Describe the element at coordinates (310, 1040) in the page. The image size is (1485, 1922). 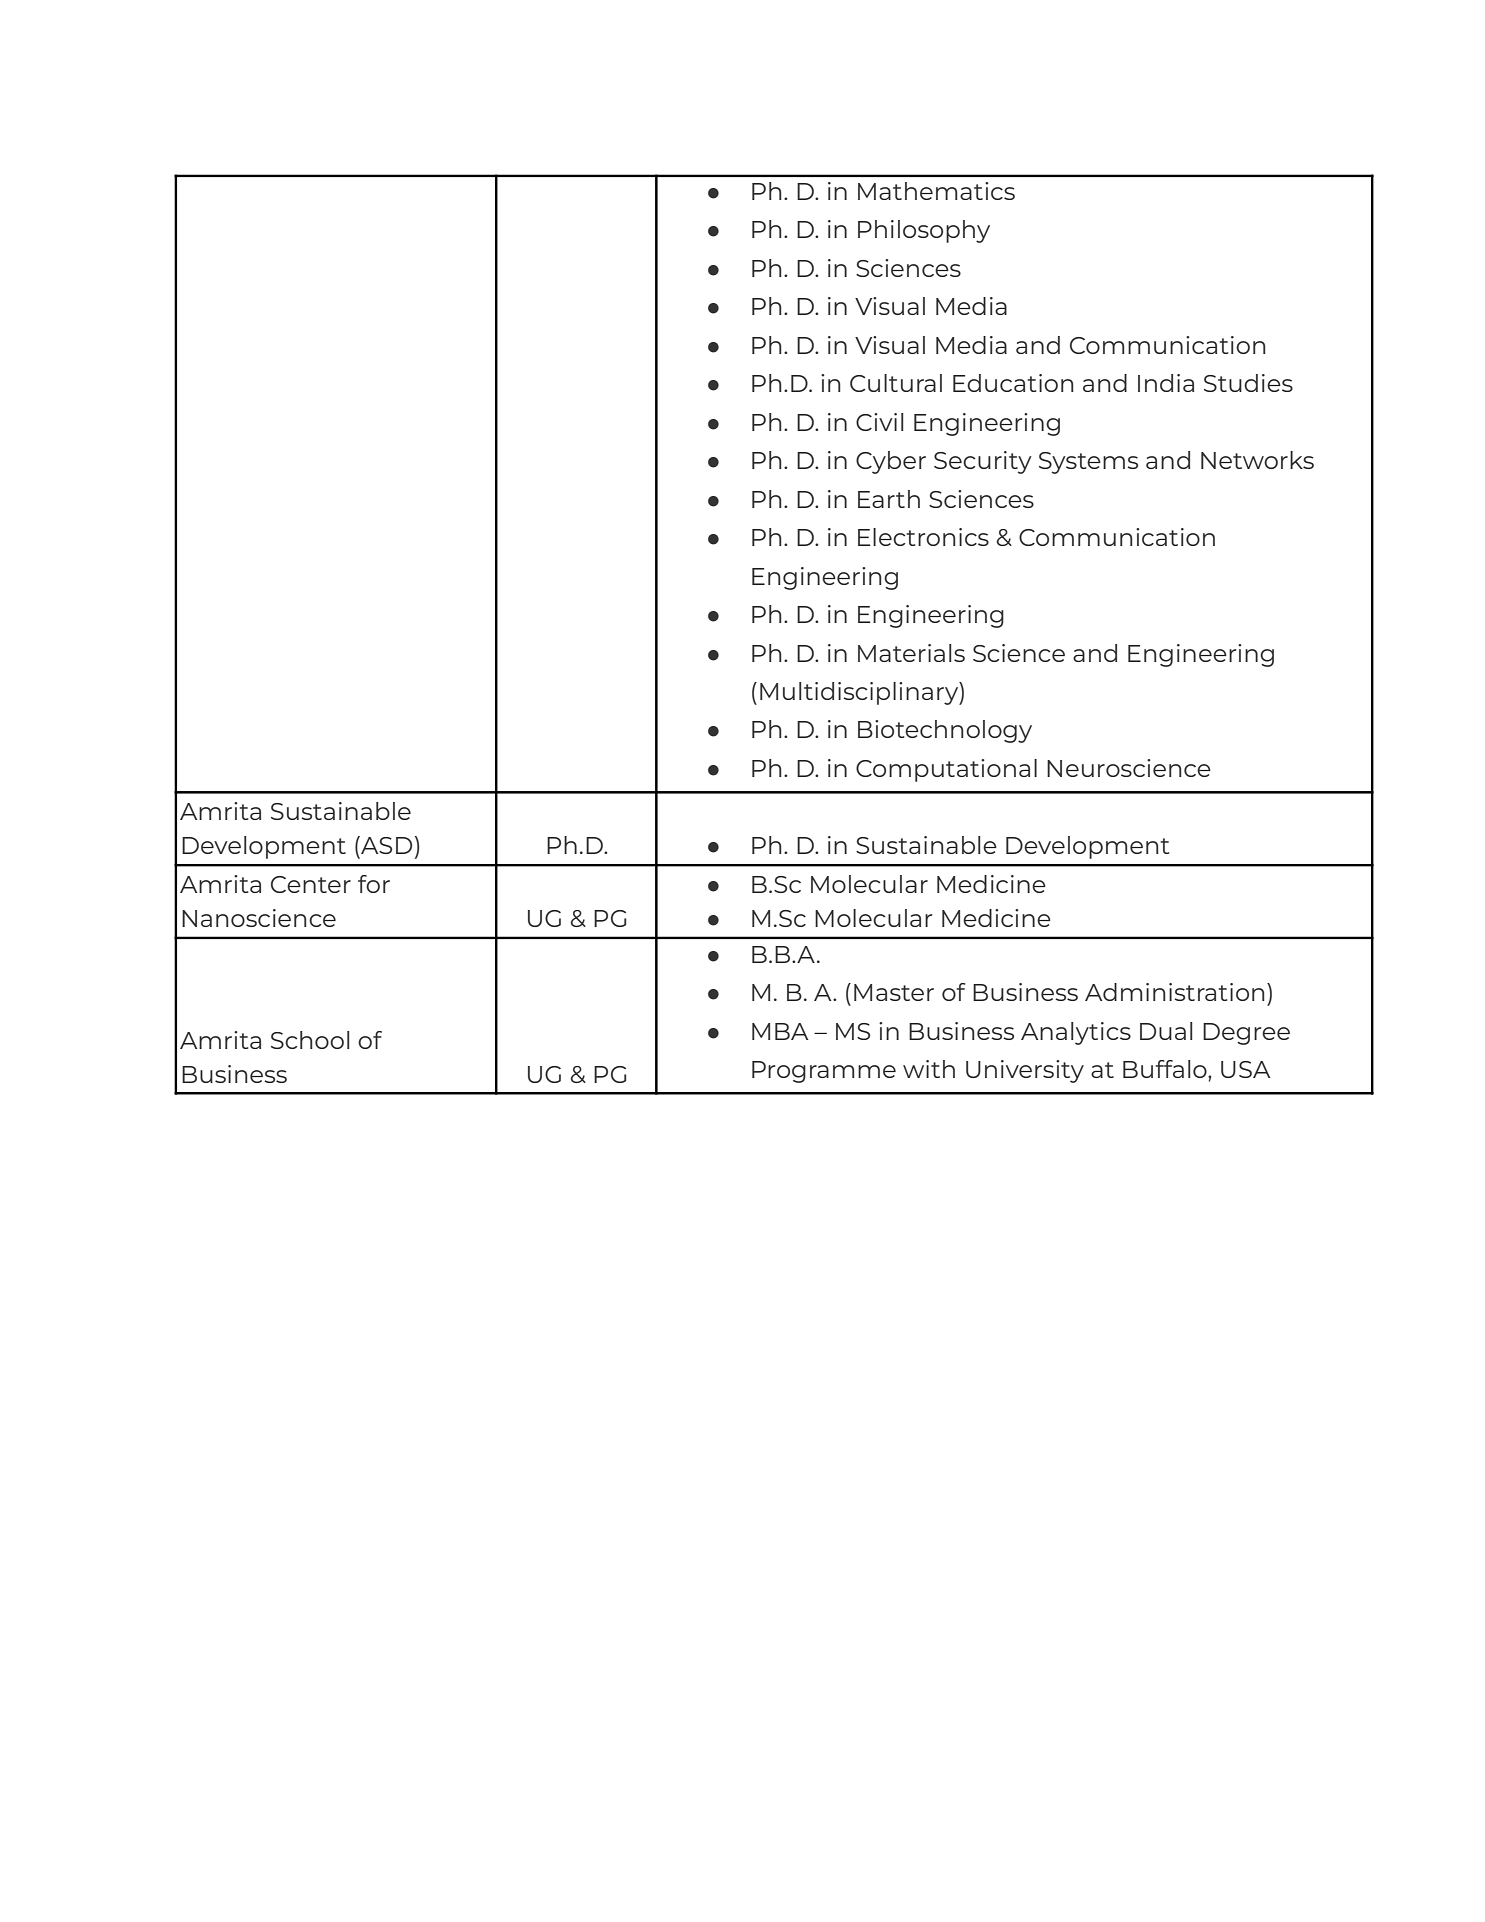
I see `School` at that location.
